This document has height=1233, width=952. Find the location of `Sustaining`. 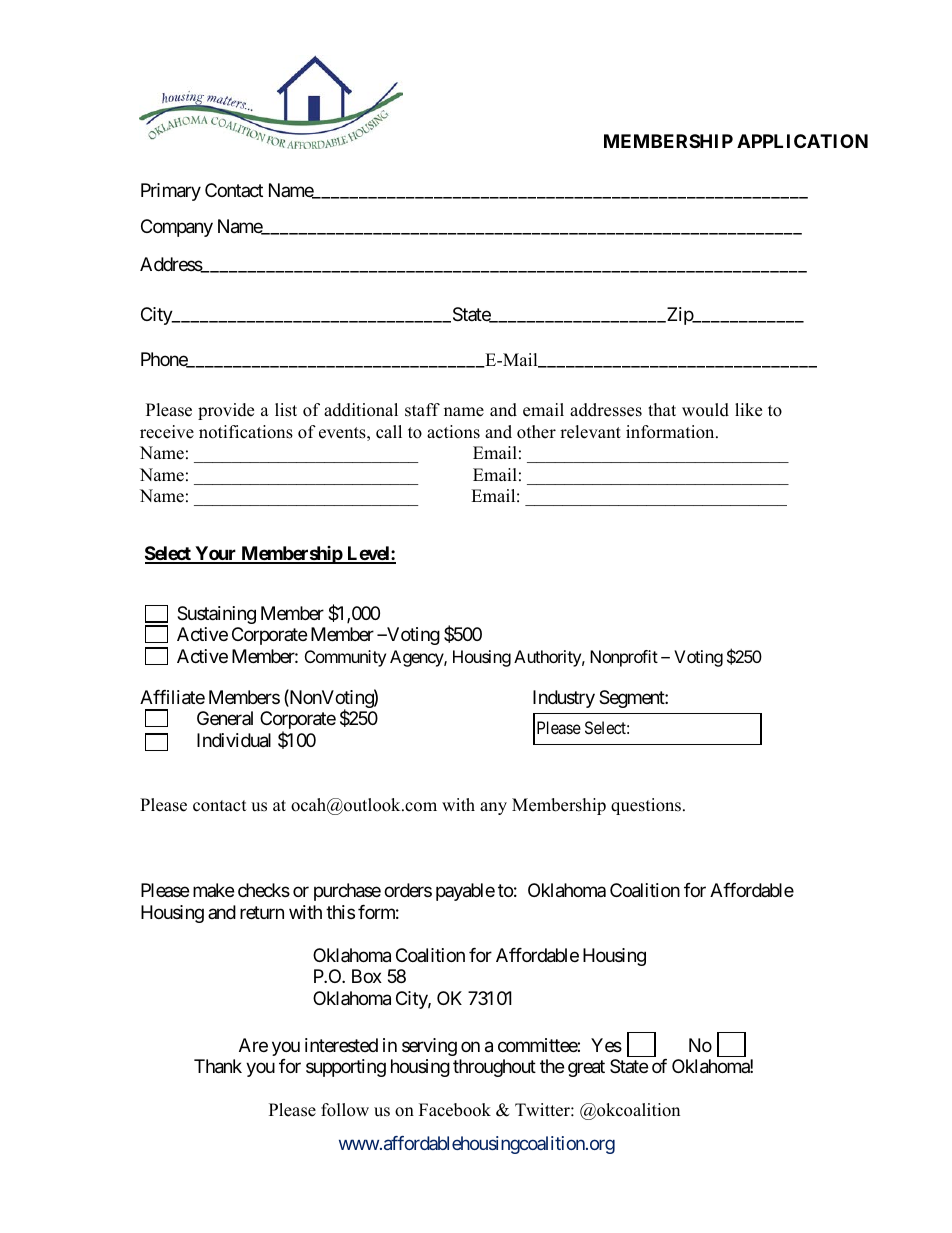

Sustaining is located at coordinates (216, 615).
